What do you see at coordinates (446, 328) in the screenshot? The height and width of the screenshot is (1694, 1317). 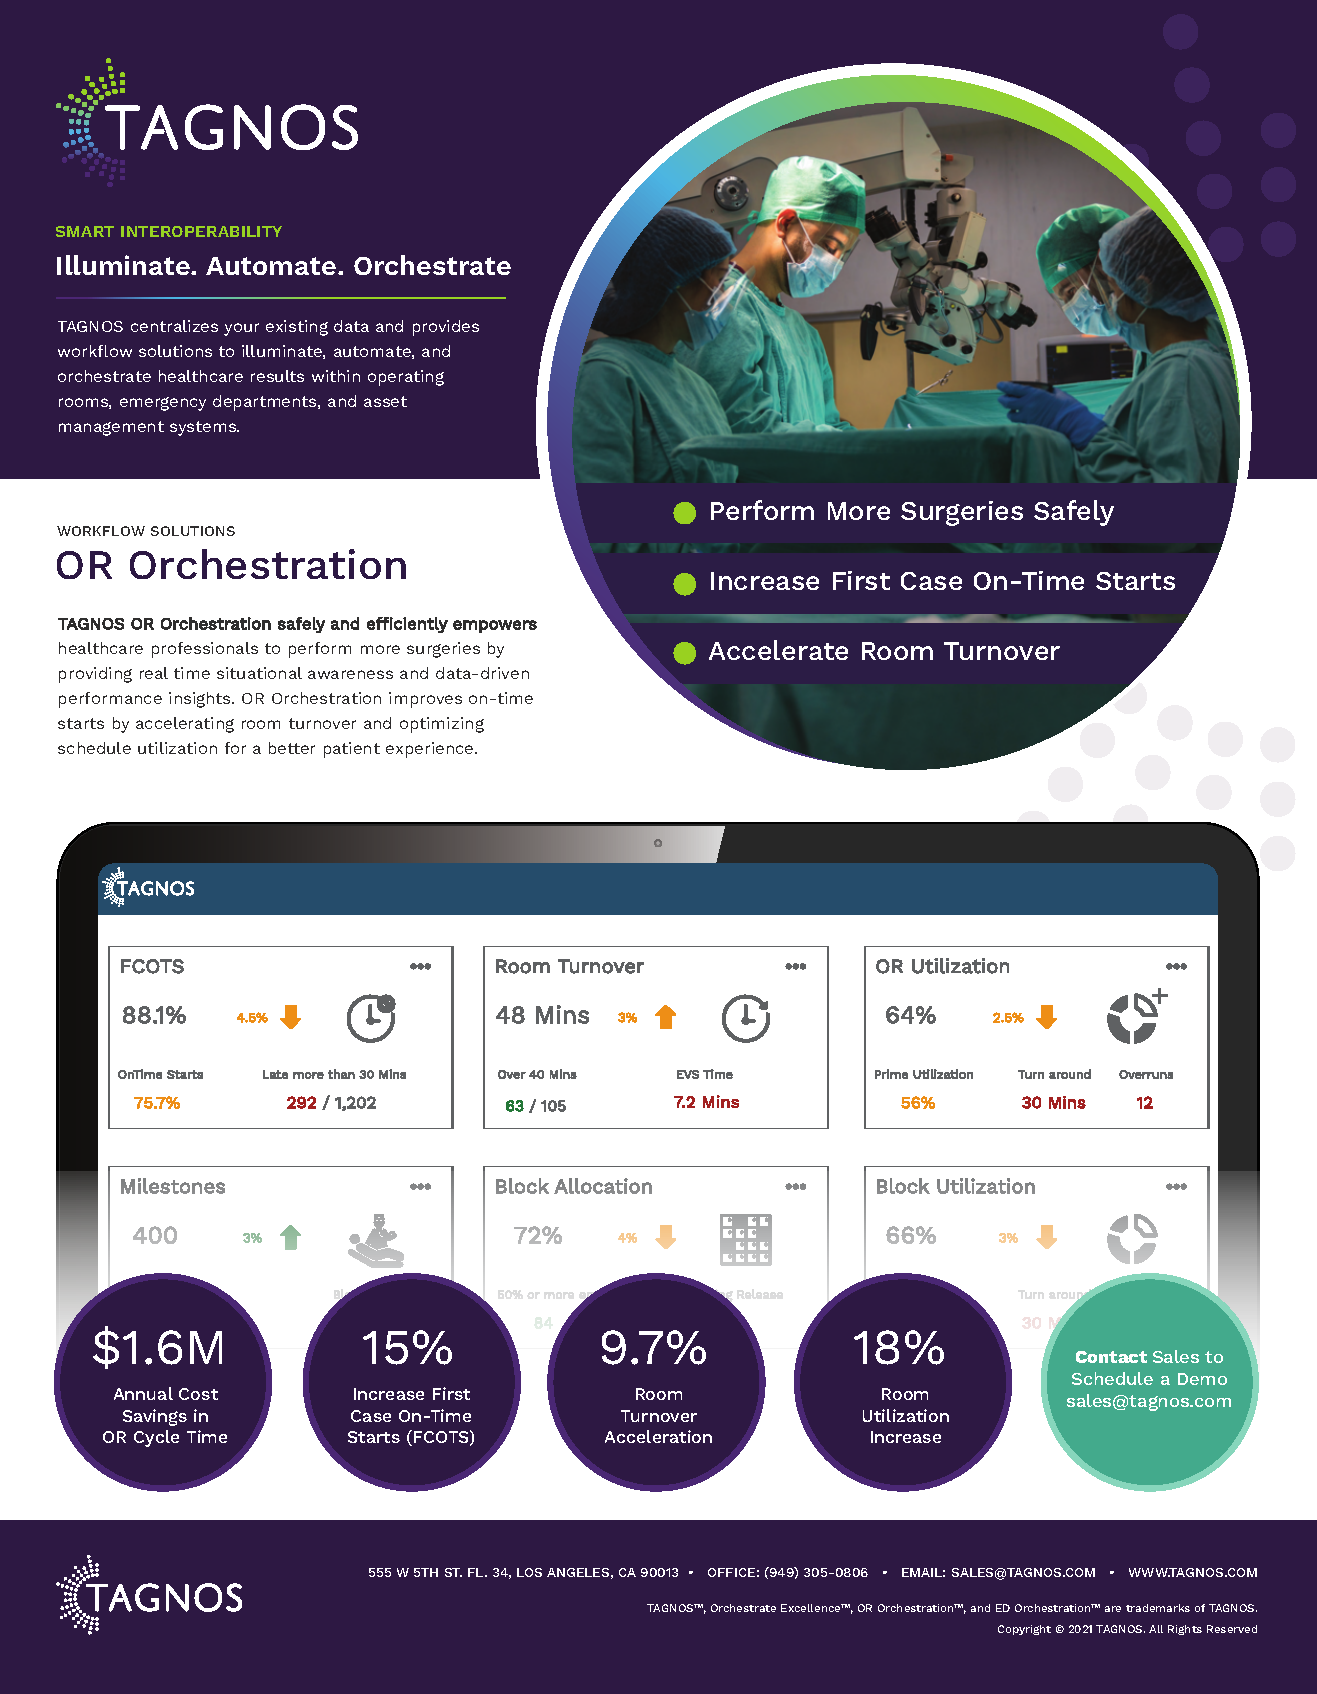 I see `provides` at bounding box center [446, 328].
